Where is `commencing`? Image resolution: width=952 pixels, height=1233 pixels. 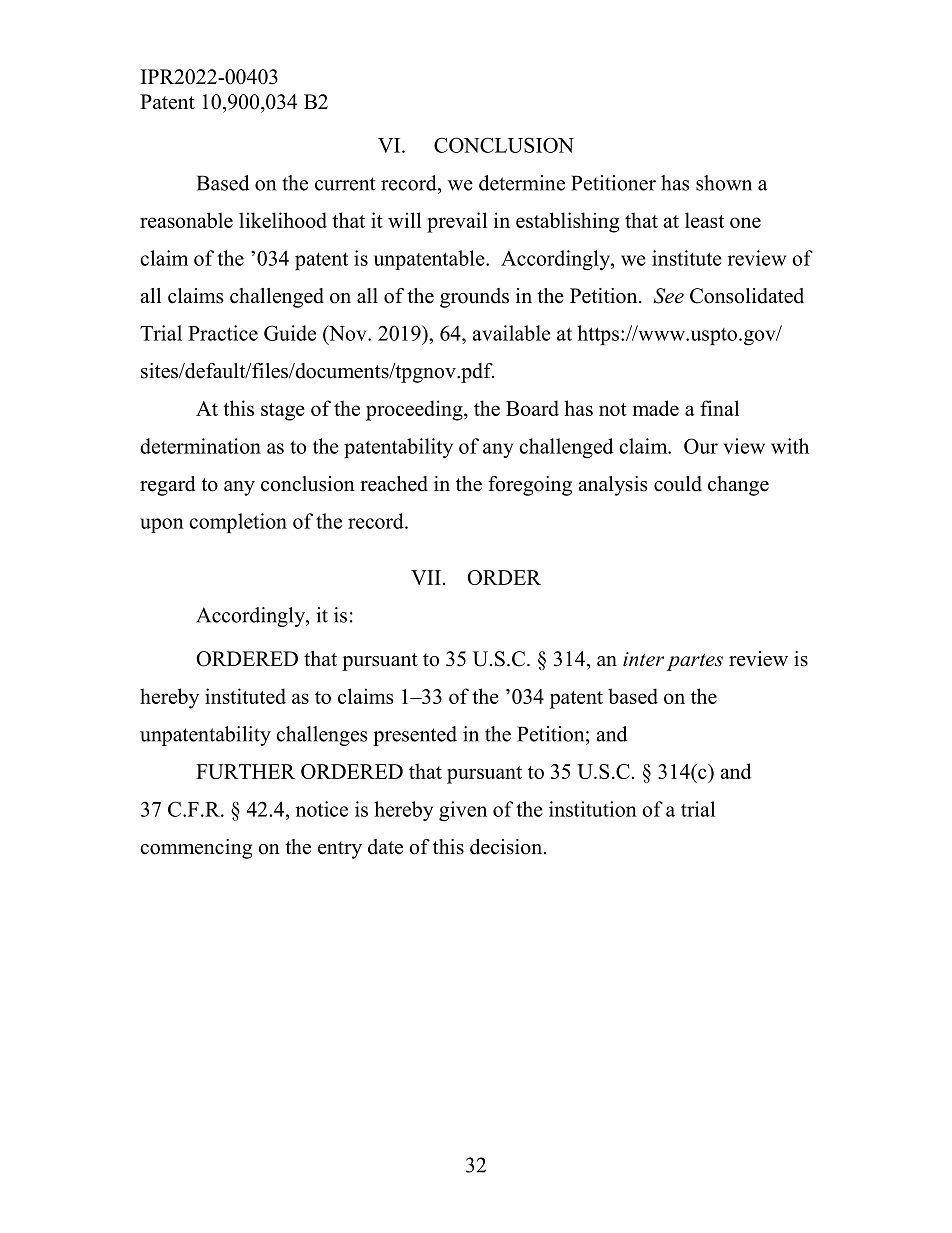
commencing is located at coordinates (196, 849).
